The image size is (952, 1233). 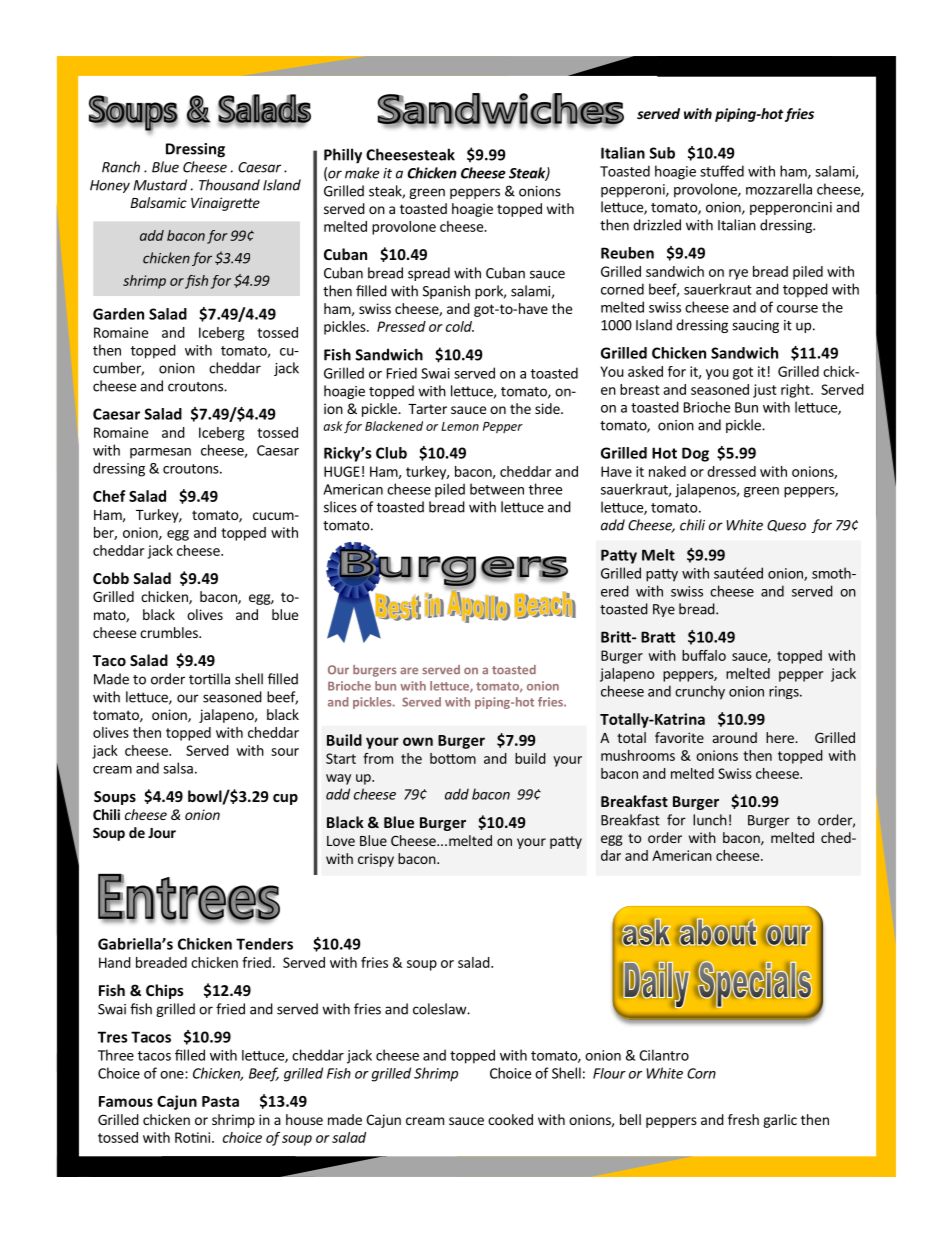 What do you see at coordinates (510, 1119) in the screenshot?
I see `cooked` at bounding box center [510, 1119].
